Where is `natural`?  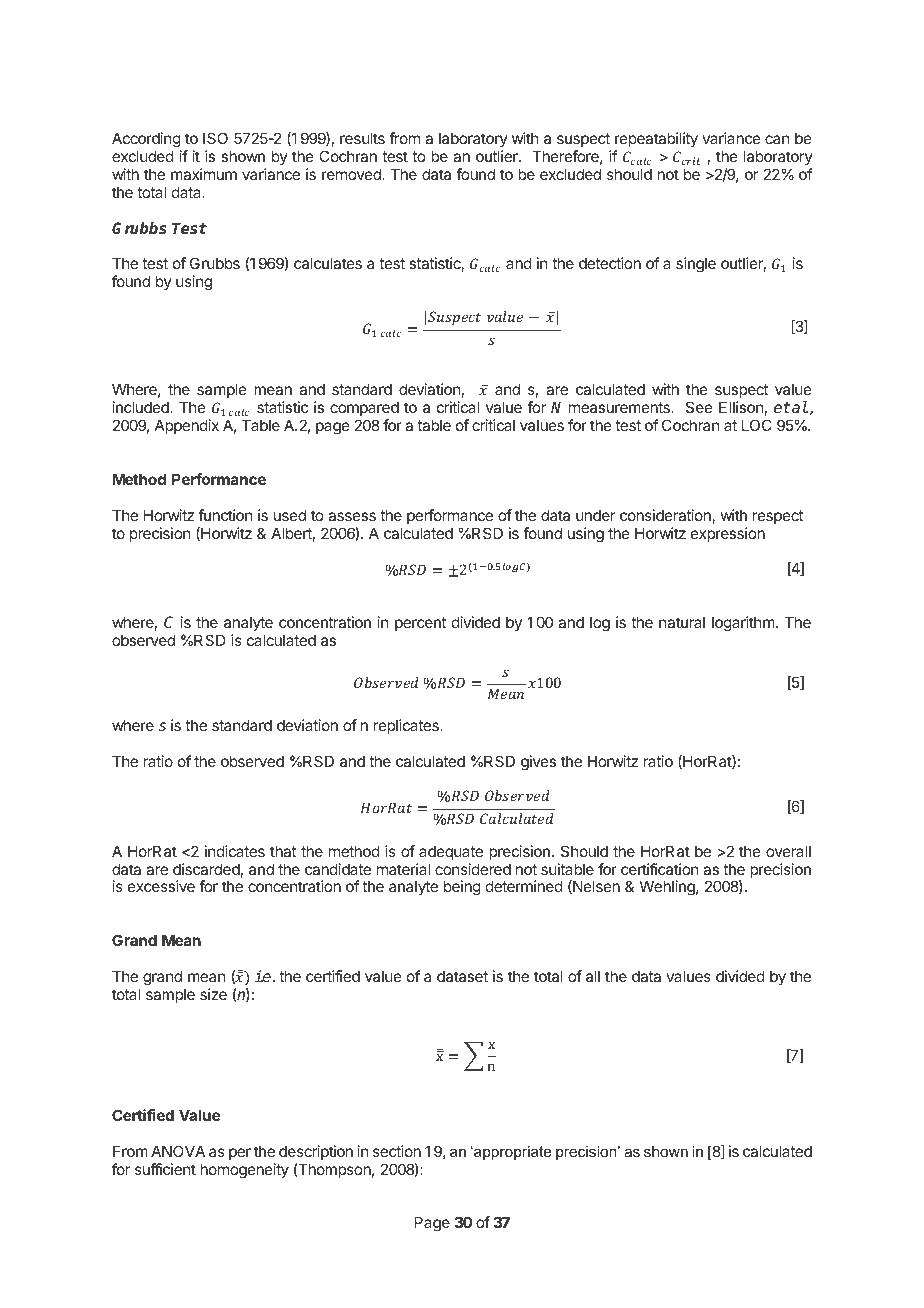
natural is located at coordinates (682, 622).
